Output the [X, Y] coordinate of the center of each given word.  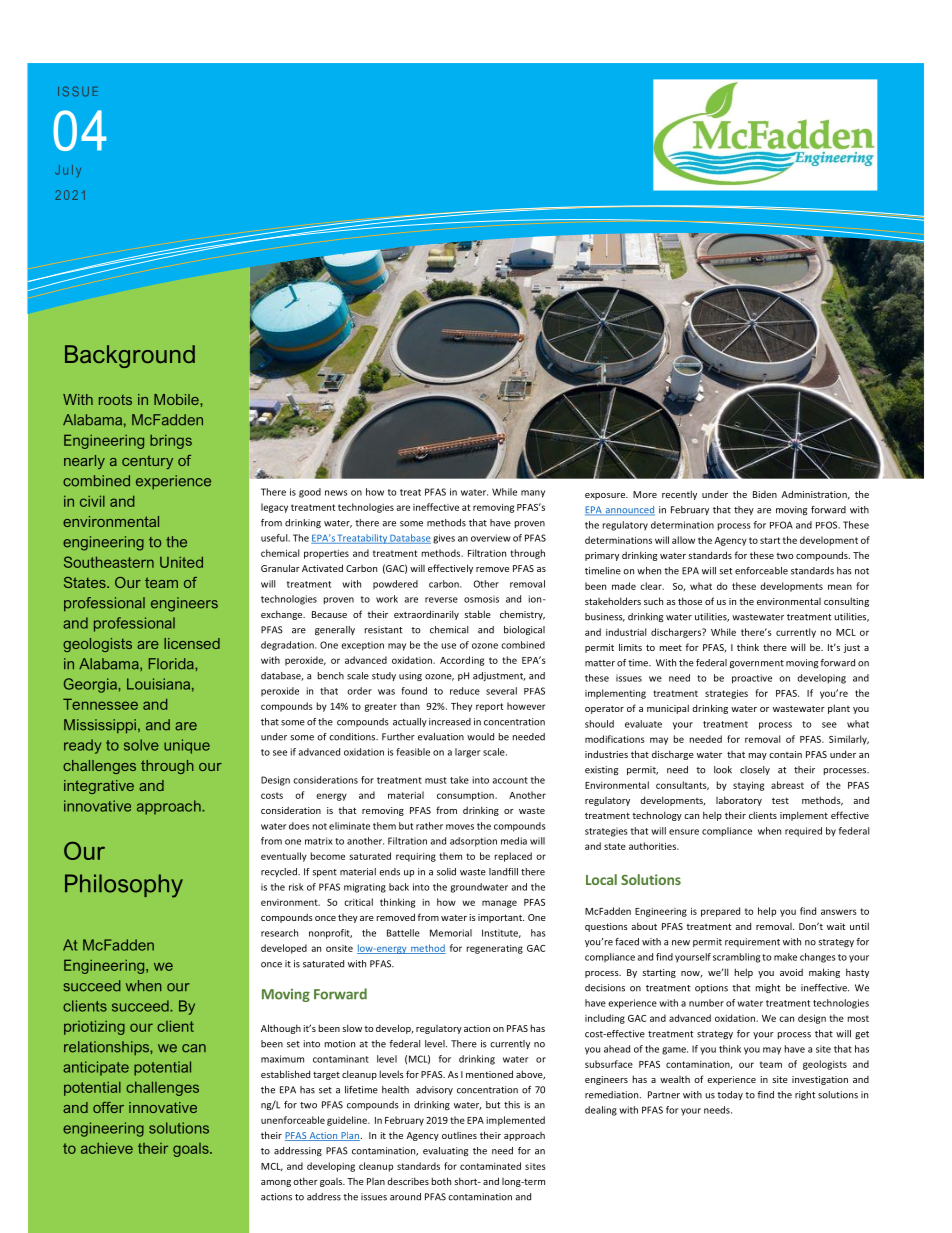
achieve [107, 1148]
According [462, 661]
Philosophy [124, 886]
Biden [765, 494]
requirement [752, 942]
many [533, 494]
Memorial [451, 933]
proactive [752, 679]
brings [171, 442]
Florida [172, 664]
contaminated [490, 1166]
